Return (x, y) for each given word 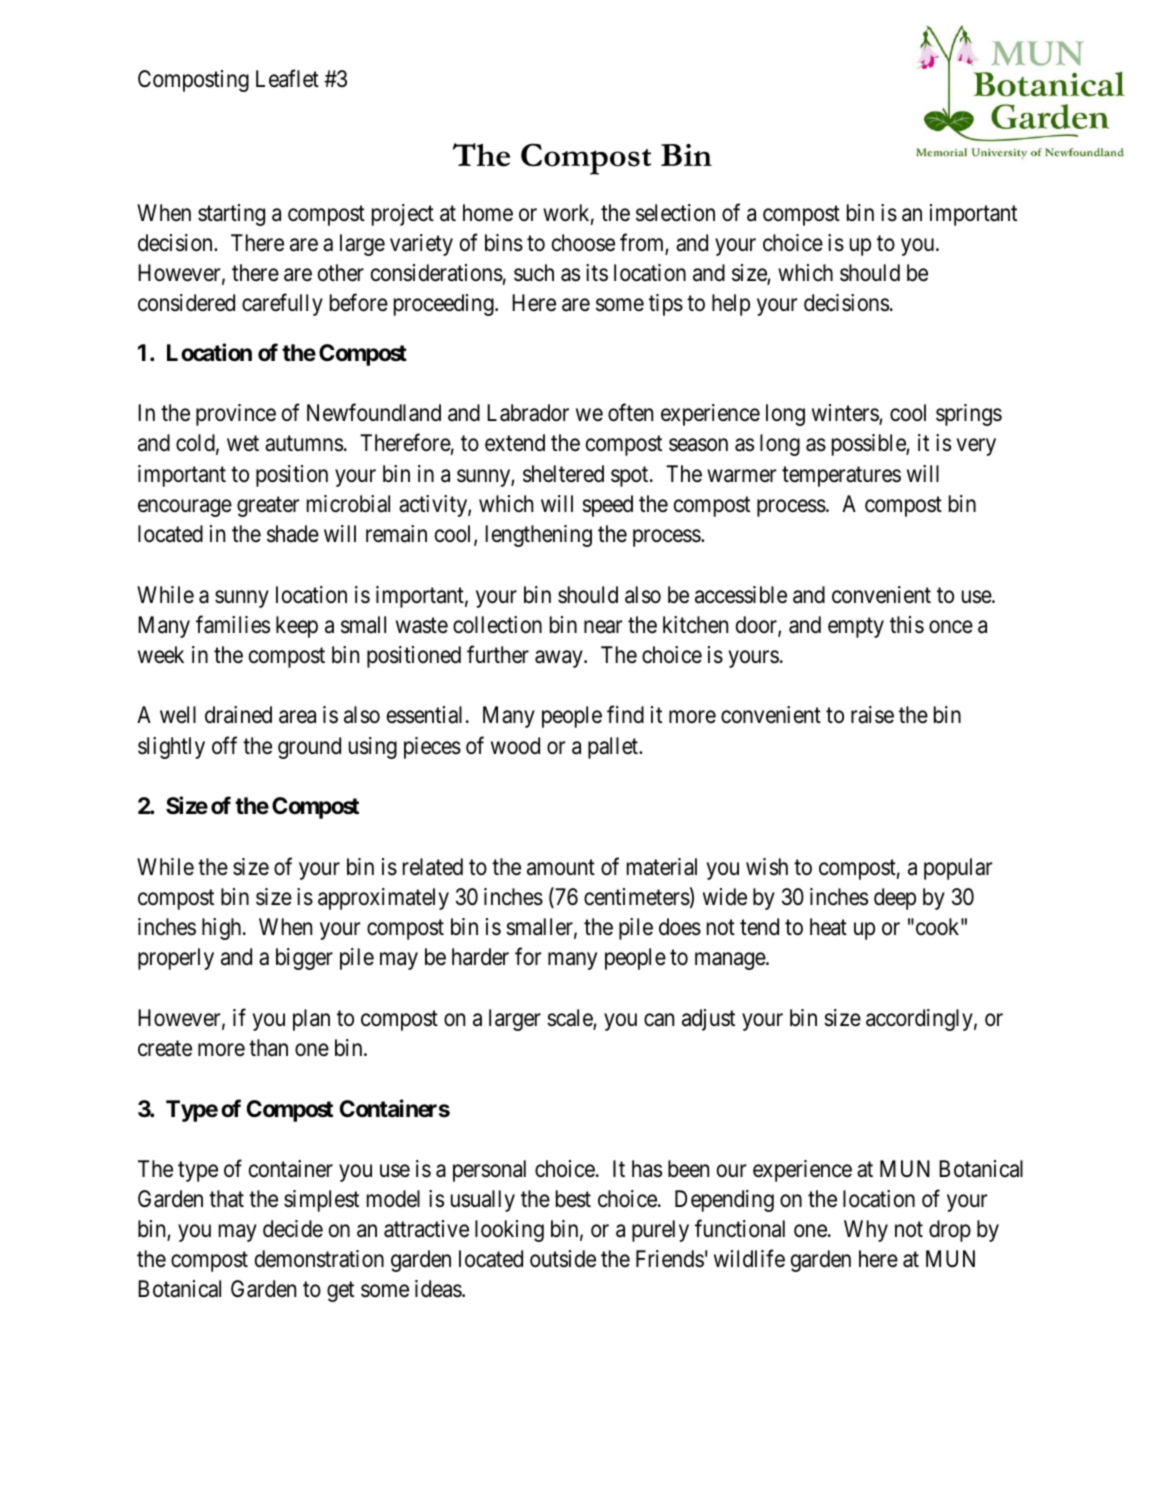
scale (570, 1019)
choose (583, 243)
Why (866, 1231)
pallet (614, 748)
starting (231, 215)
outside (563, 1259)
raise (872, 715)
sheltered (563, 474)
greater (268, 507)
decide (293, 1229)
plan (311, 1020)
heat (828, 927)
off (224, 745)
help (731, 305)
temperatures (841, 477)
